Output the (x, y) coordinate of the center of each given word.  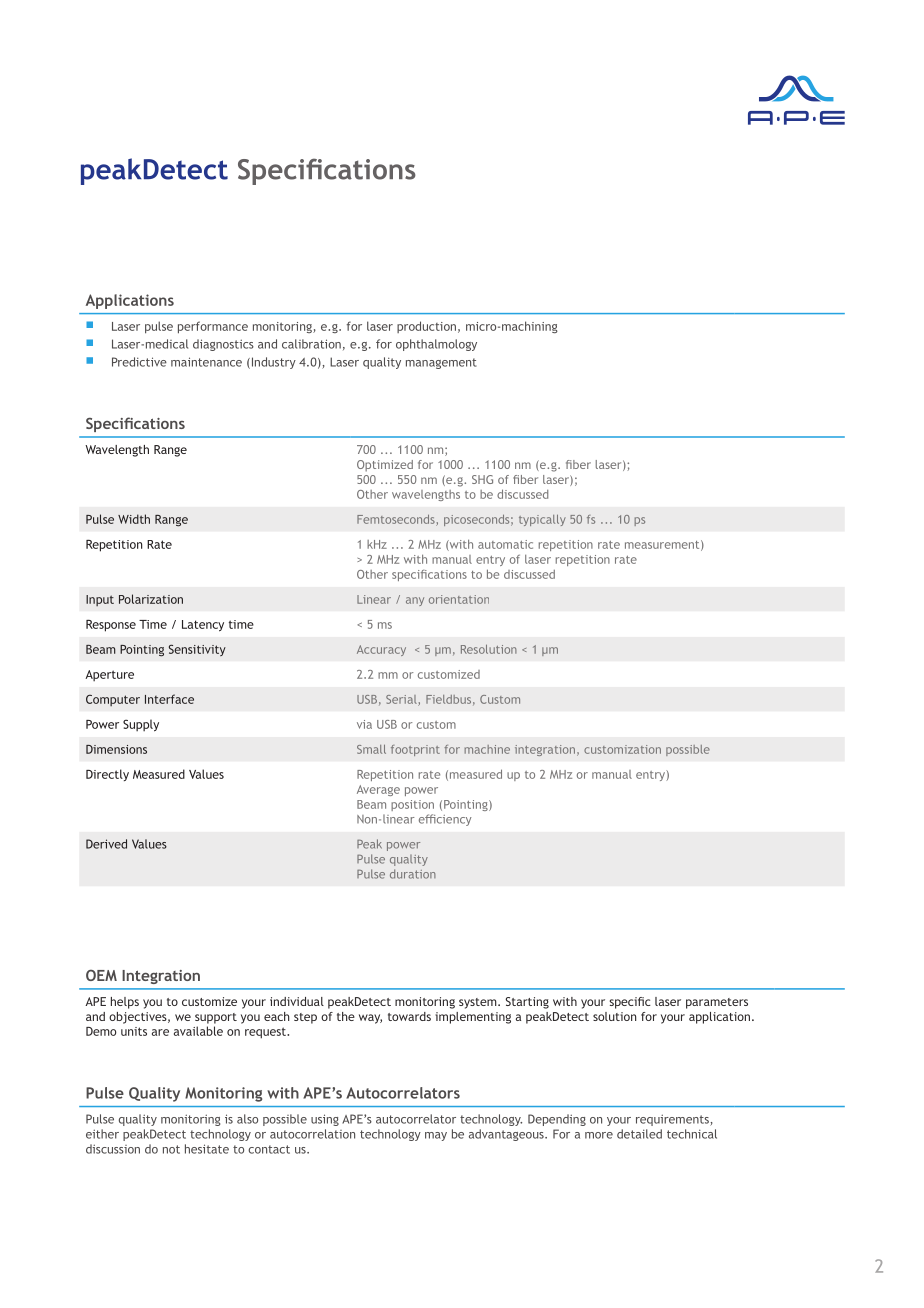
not (171, 1149)
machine (487, 749)
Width (134, 519)
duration (413, 874)
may (436, 1136)
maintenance (206, 362)
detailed (639, 1134)
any (415, 601)
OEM (101, 975)
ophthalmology (436, 345)
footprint (415, 750)
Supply (141, 725)
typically (542, 520)
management (441, 363)
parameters (717, 1003)
